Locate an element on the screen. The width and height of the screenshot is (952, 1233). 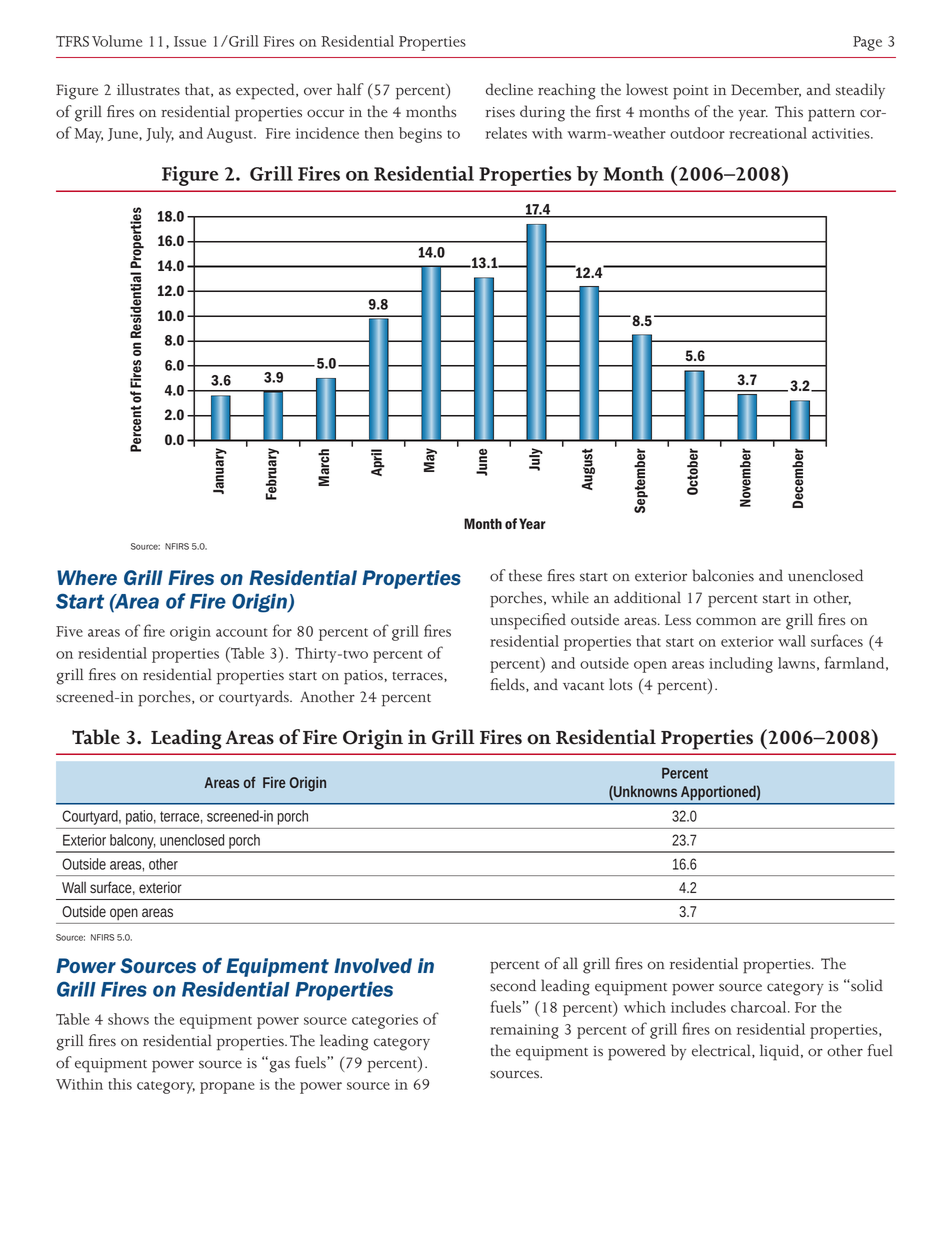
shows is located at coordinates (128, 1019).
